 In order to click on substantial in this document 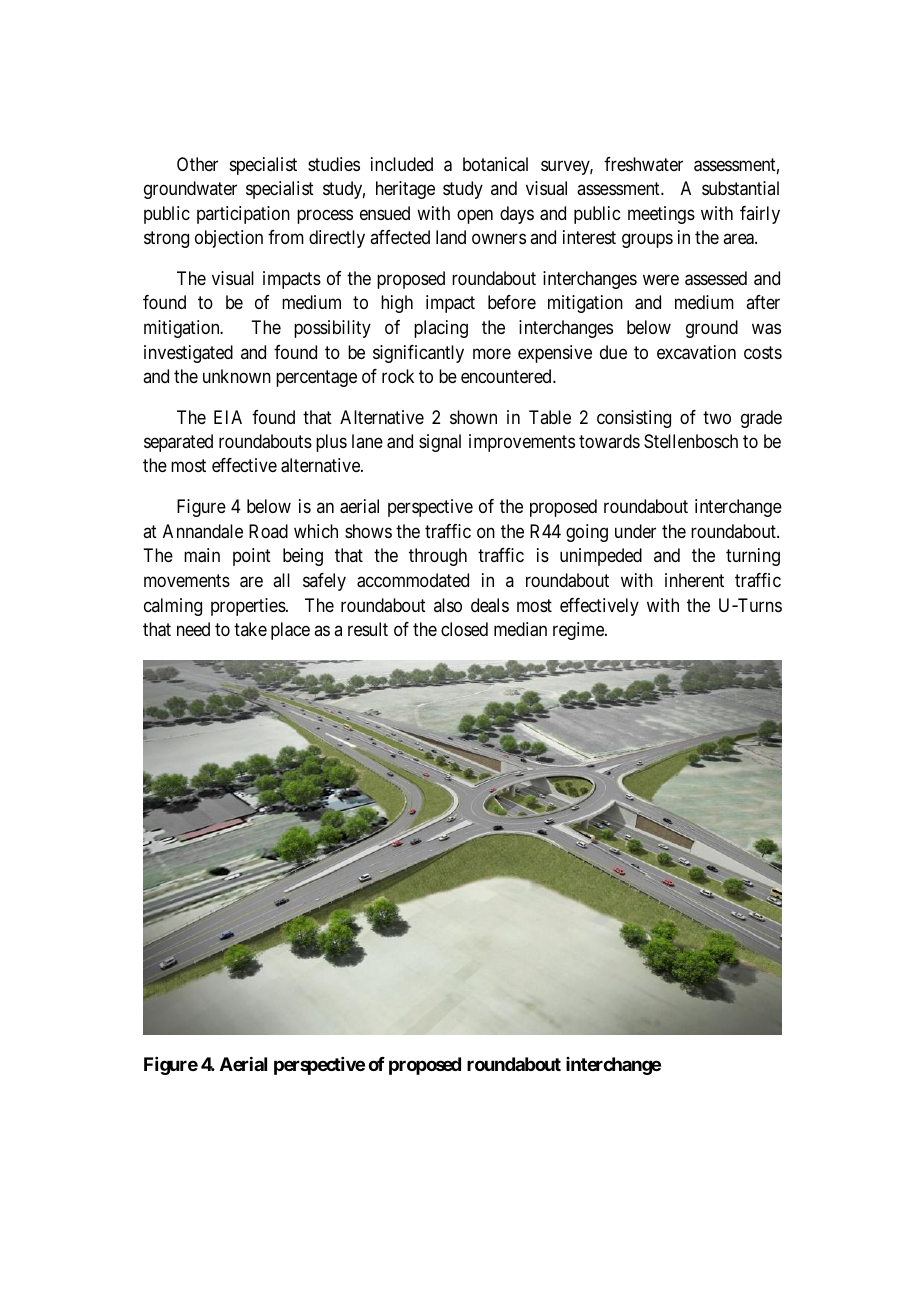, I will do `click(740, 188)`.
